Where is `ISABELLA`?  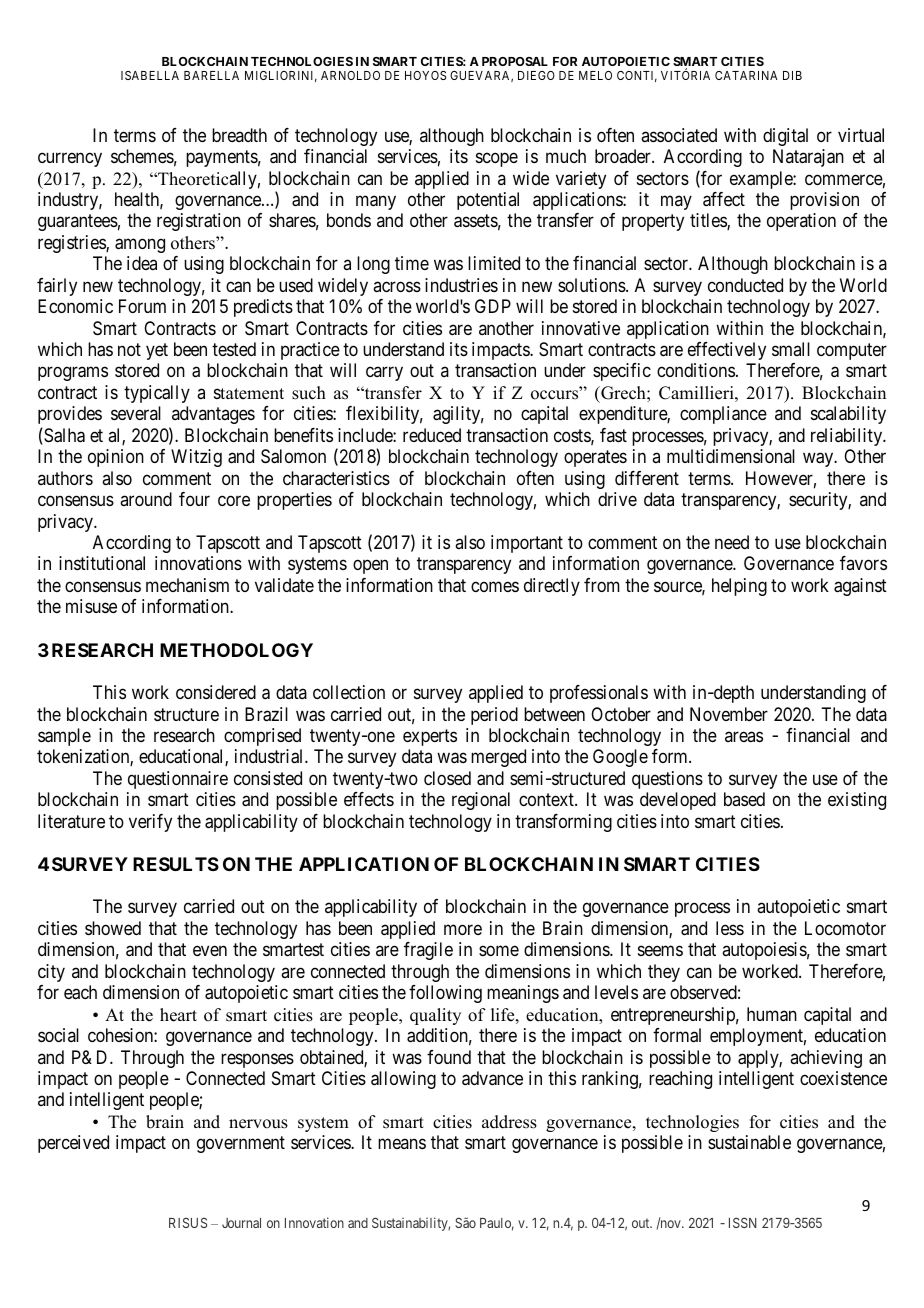
ISABELLA is located at coordinates (150, 75).
